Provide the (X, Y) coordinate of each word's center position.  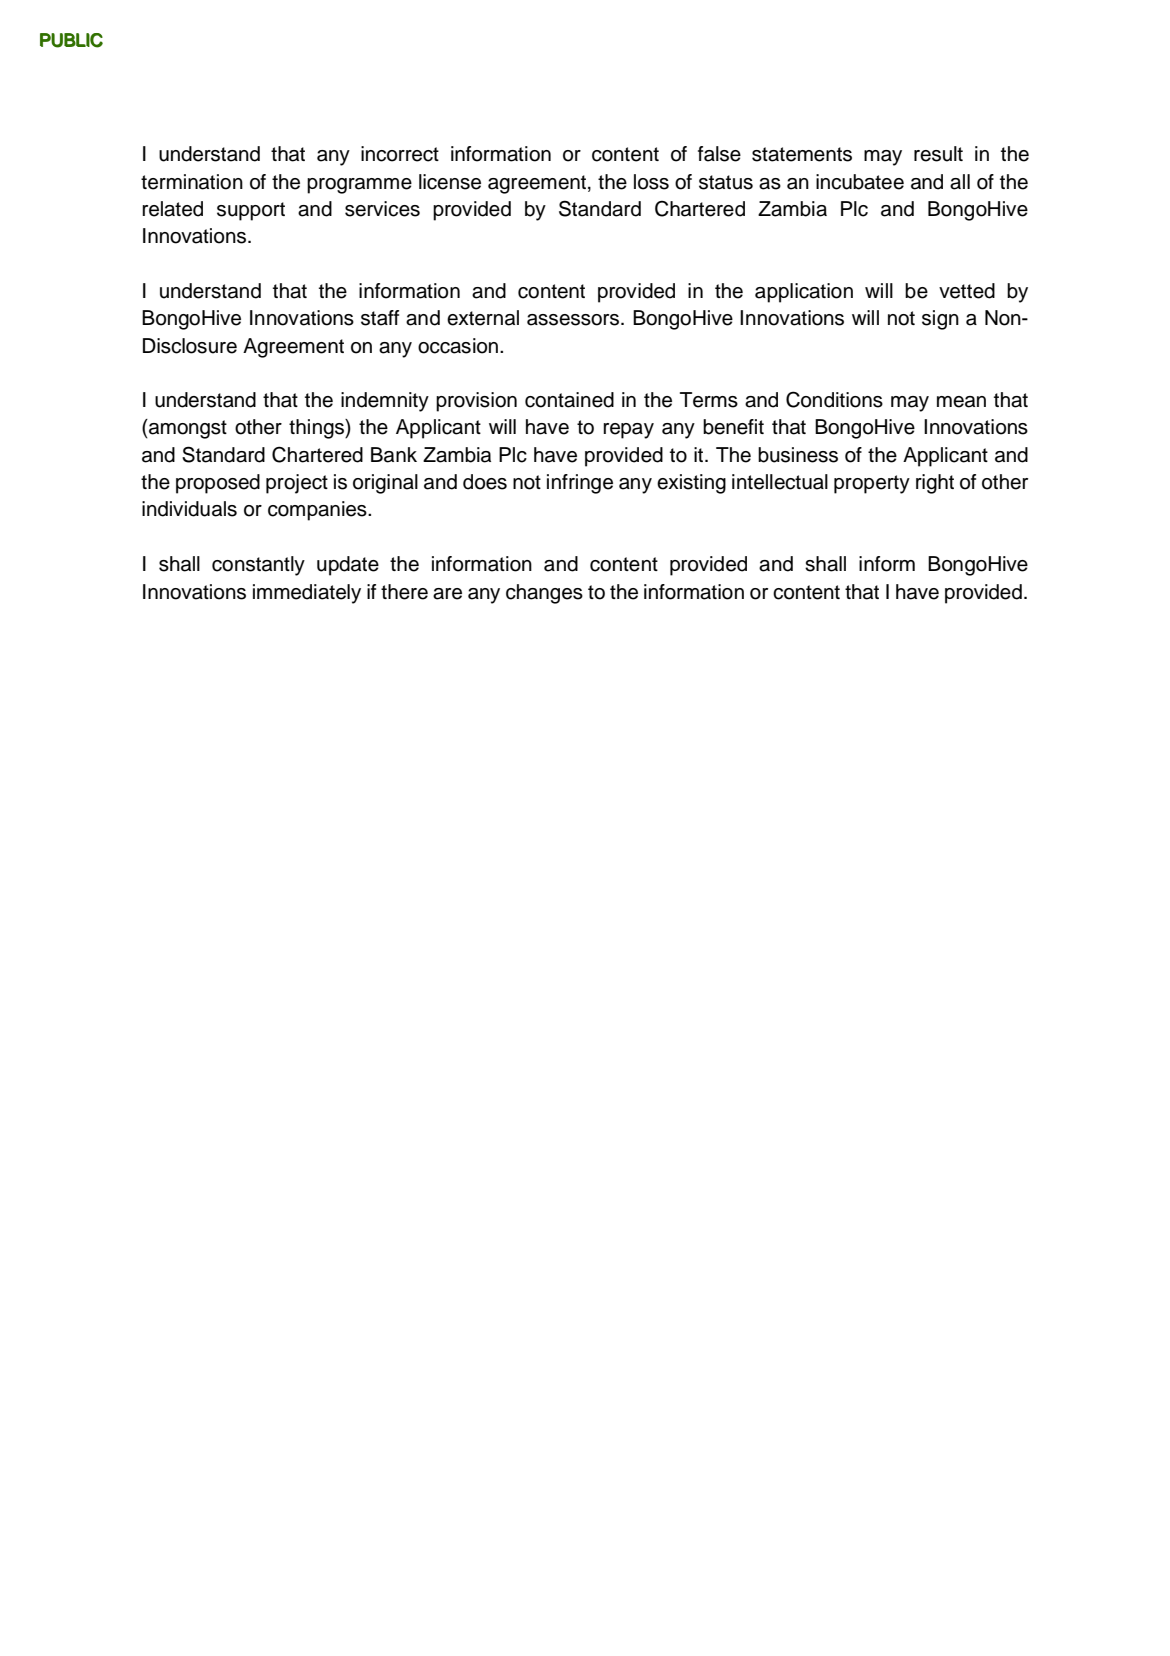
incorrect (400, 154)
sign (940, 320)
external (483, 318)
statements (802, 154)
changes (544, 594)
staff (380, 318)
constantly (258, 566)
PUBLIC (71, 40)
